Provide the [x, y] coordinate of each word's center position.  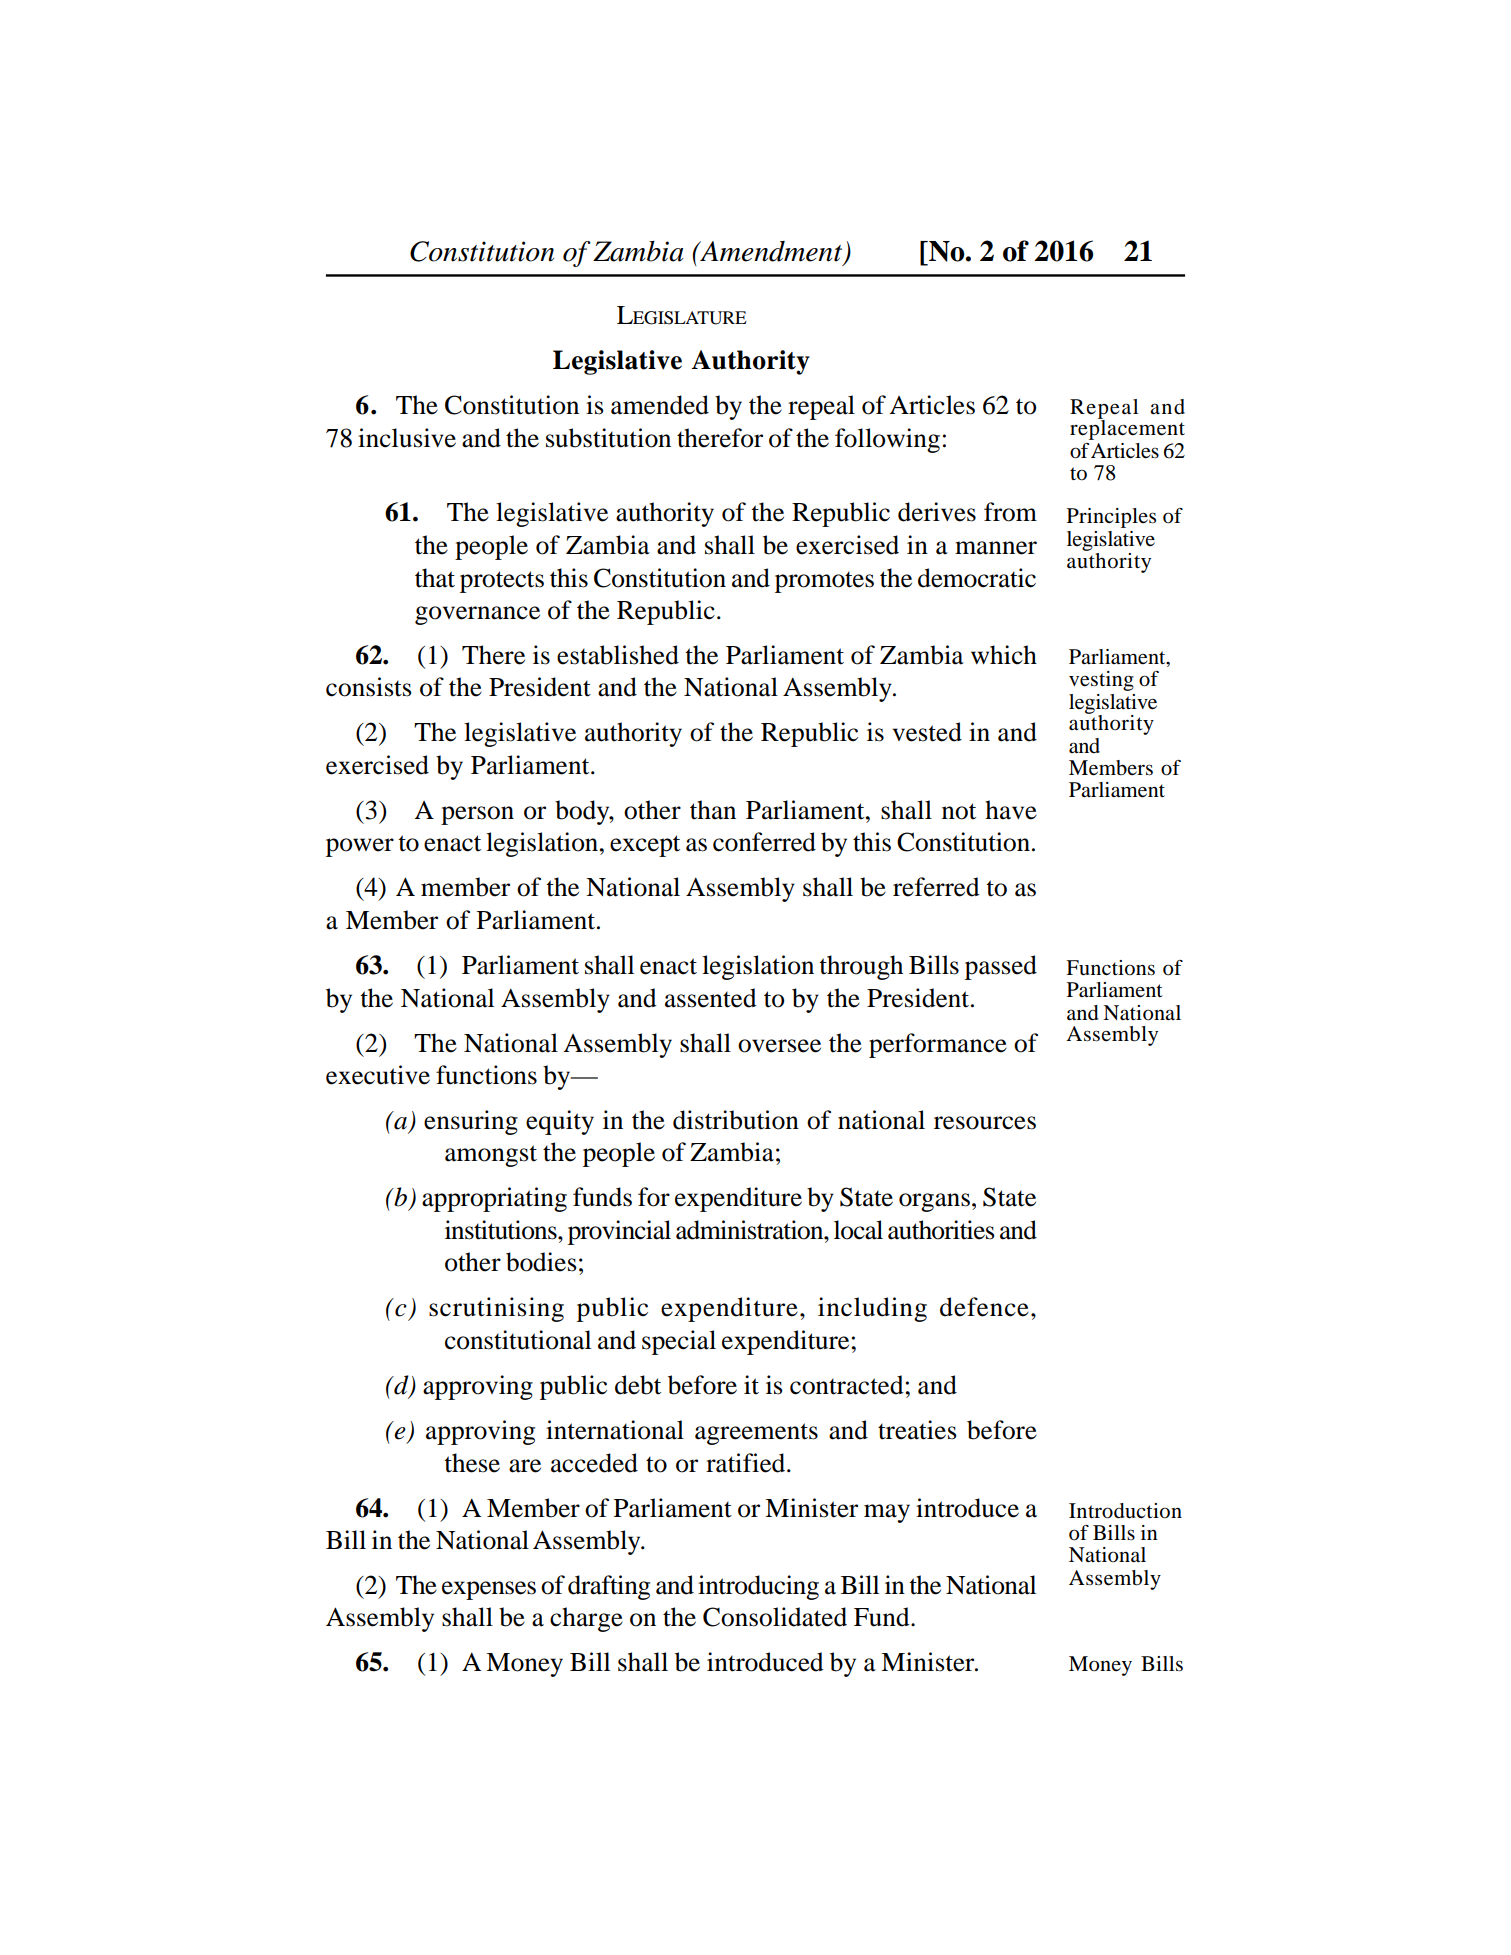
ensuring [471, 1122]
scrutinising [496, 1309]
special [679, 1342]
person [477, 815]
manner [996, 548]
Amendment [771, 252]
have [1011, 810]
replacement [1127, 429]
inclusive [407, 438]
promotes [824, 582]
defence [984, 1307]
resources [985, 1123]
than [713, 810]
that [435, 578]
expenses [489, 1590]
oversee [779, 1046]
